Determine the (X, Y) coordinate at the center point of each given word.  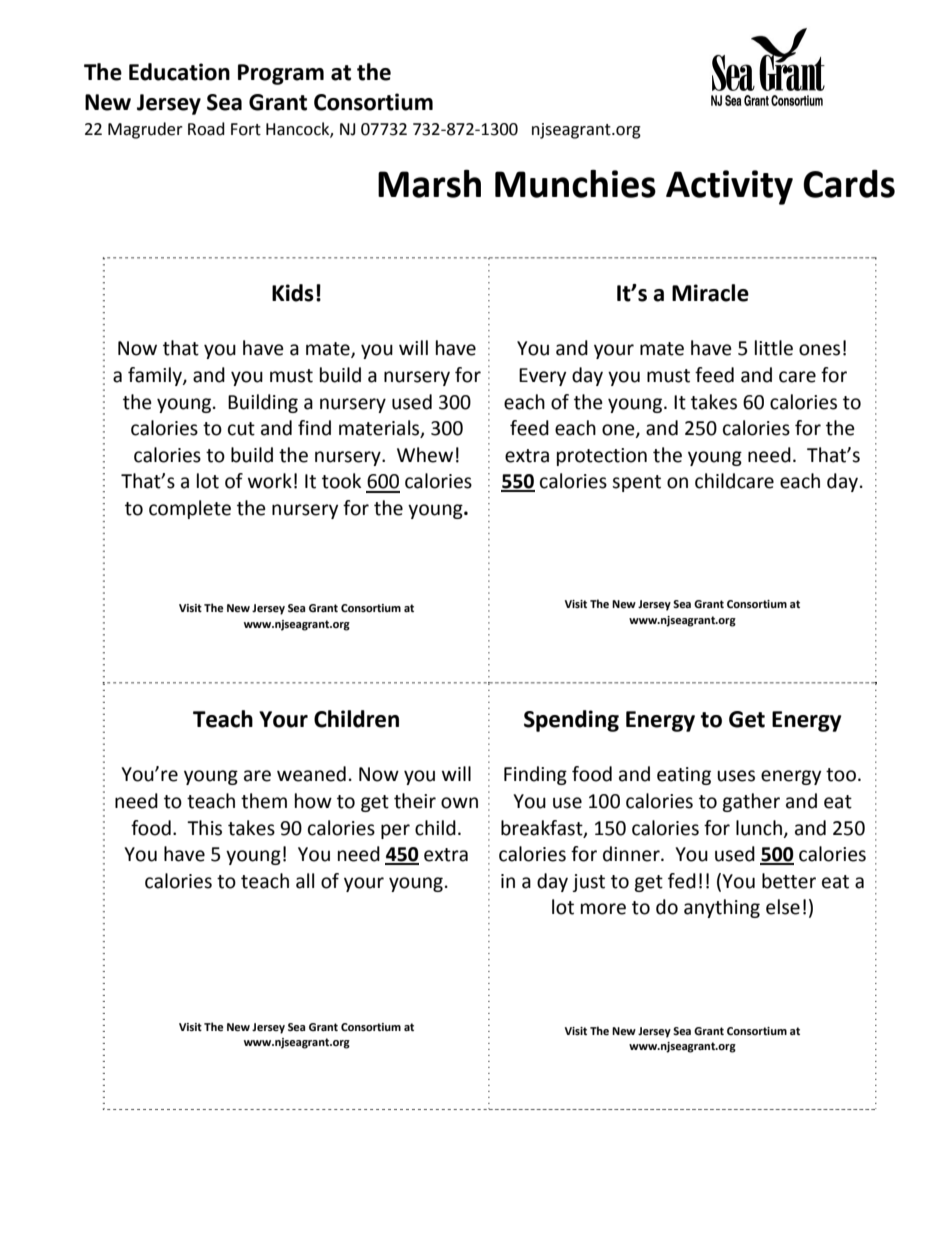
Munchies (575, 184)
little (774, 348)
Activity (729, 187)
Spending (571, 721)
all (305, 881)
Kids (293, 293)
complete (190, 509)
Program (281, 74)
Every (542, 377)
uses (736, 776)
